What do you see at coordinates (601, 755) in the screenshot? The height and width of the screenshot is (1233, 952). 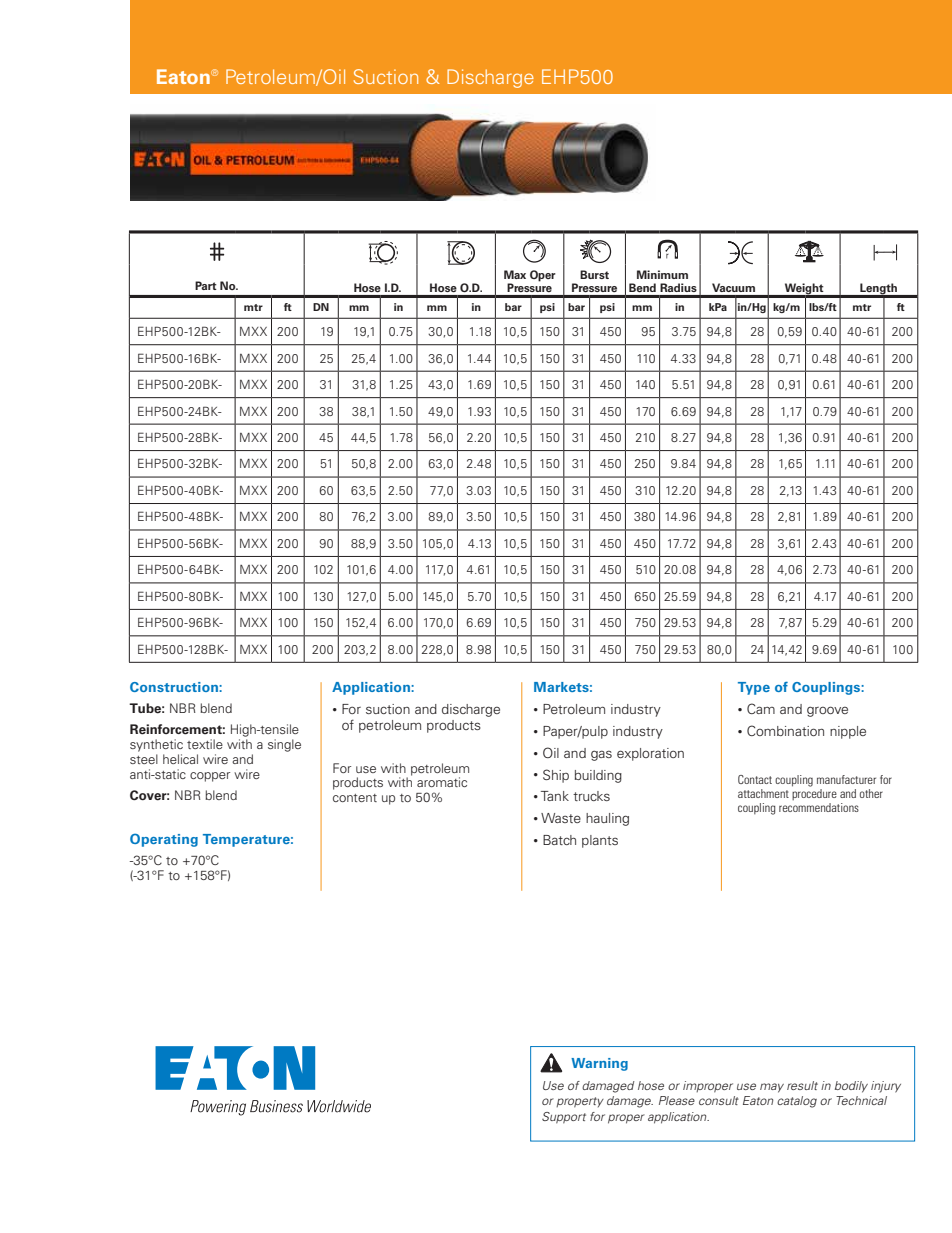 I see `gas` at bounding box center [601, 755].
